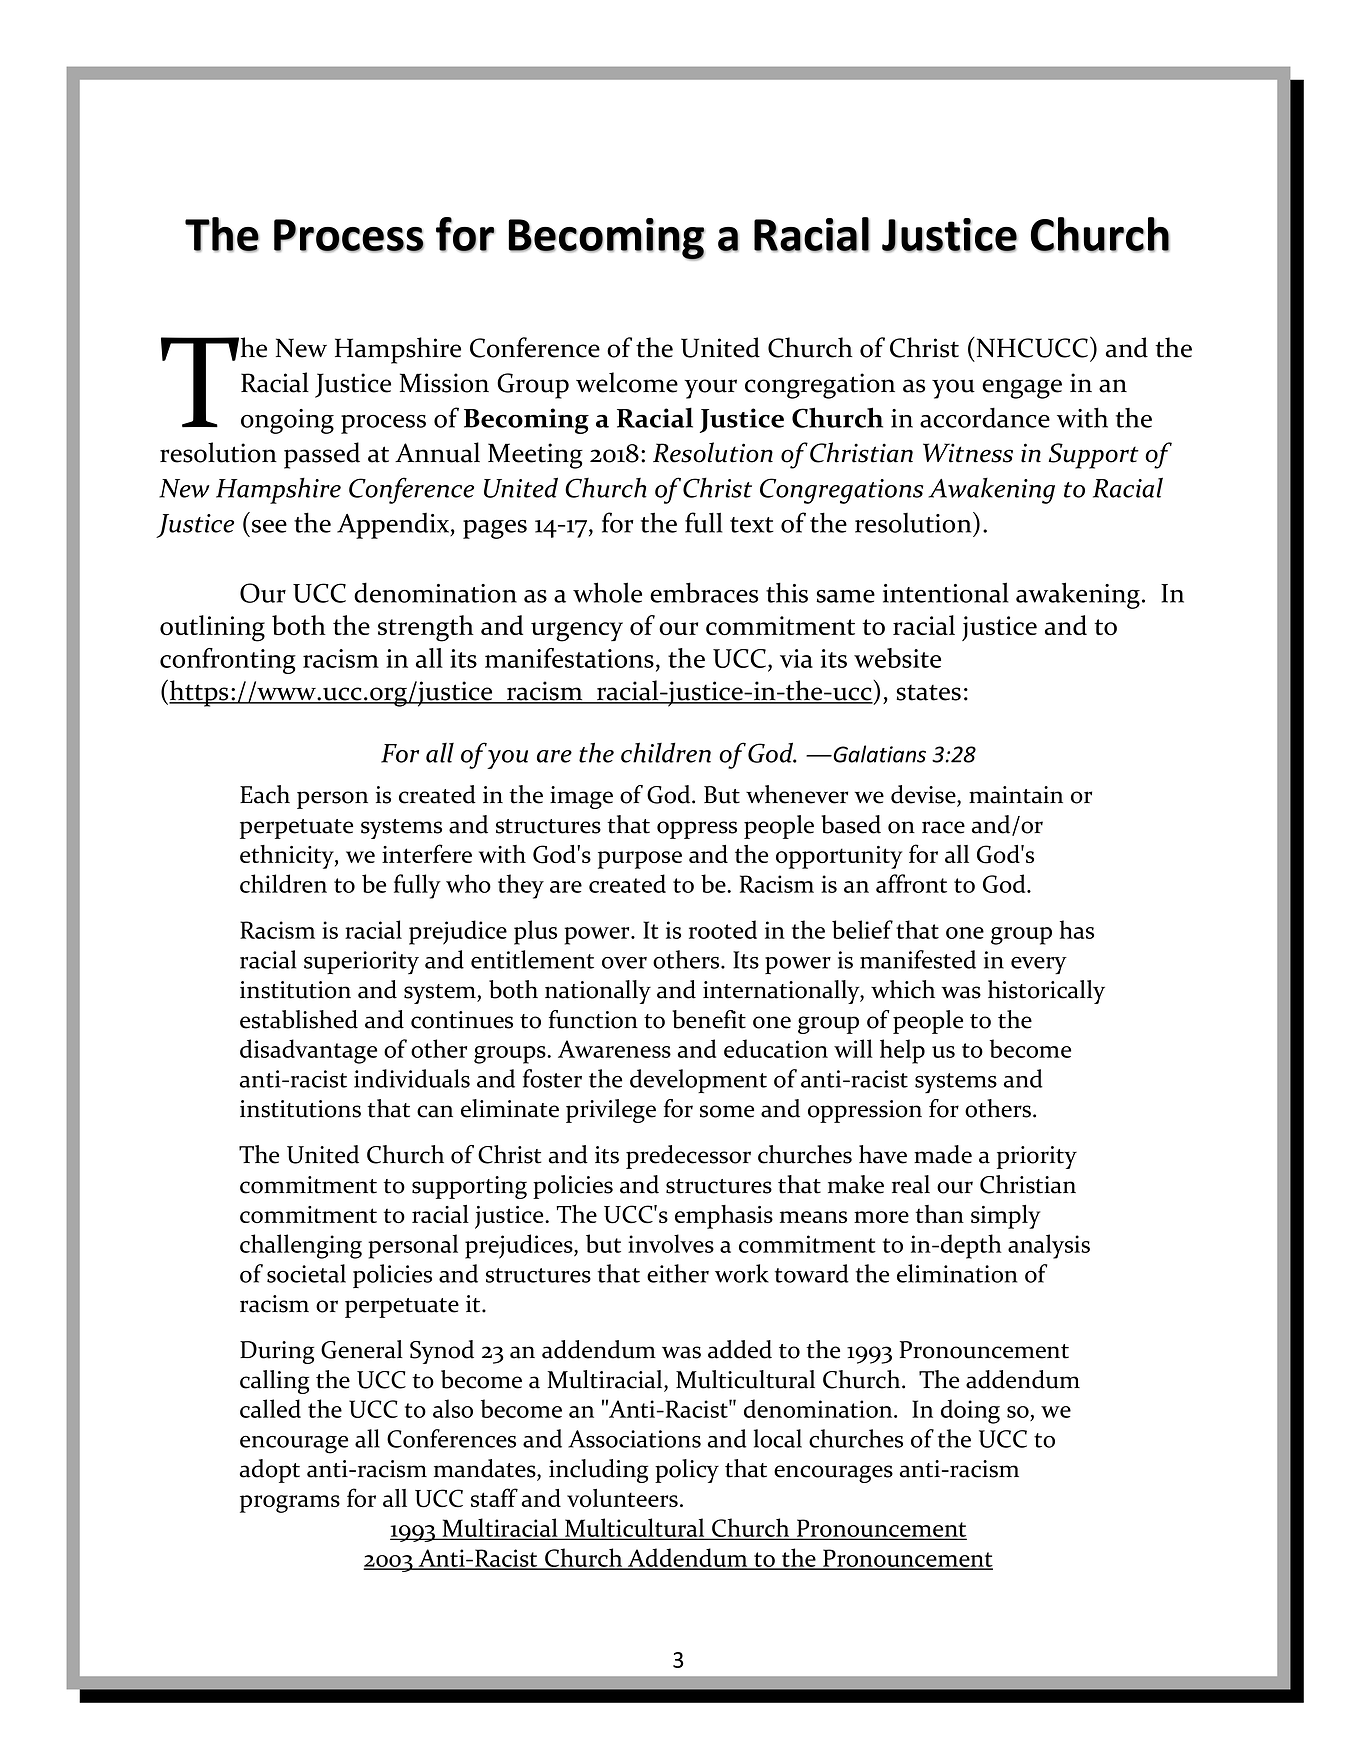 Image resolution: width=1357 pixels, height=1756 pixels. What do you see at coordinates (940, 1214) in the image?
I see `than` at bounding box center [940, 1214].
